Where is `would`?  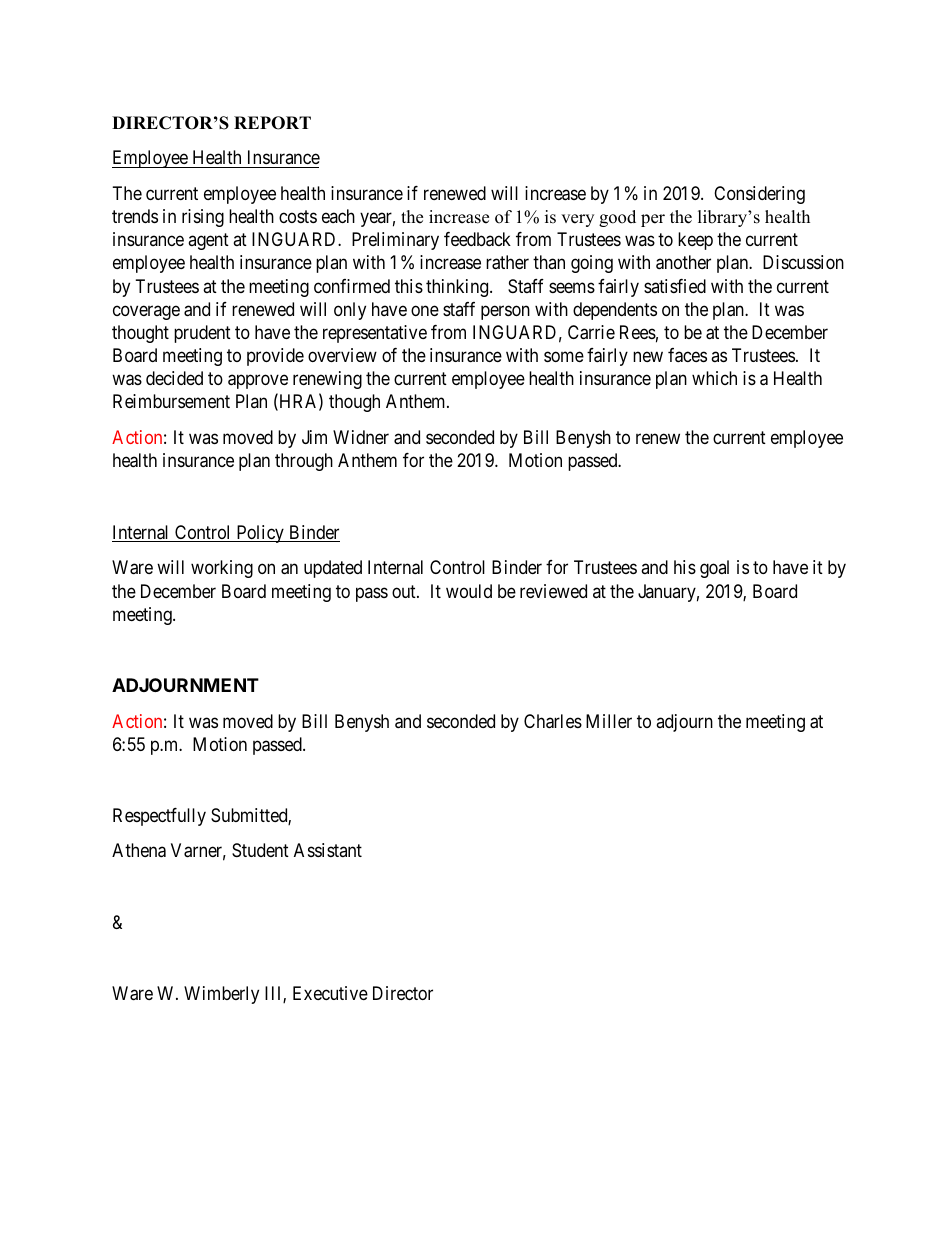
would is located at coordinates (469, 591).
